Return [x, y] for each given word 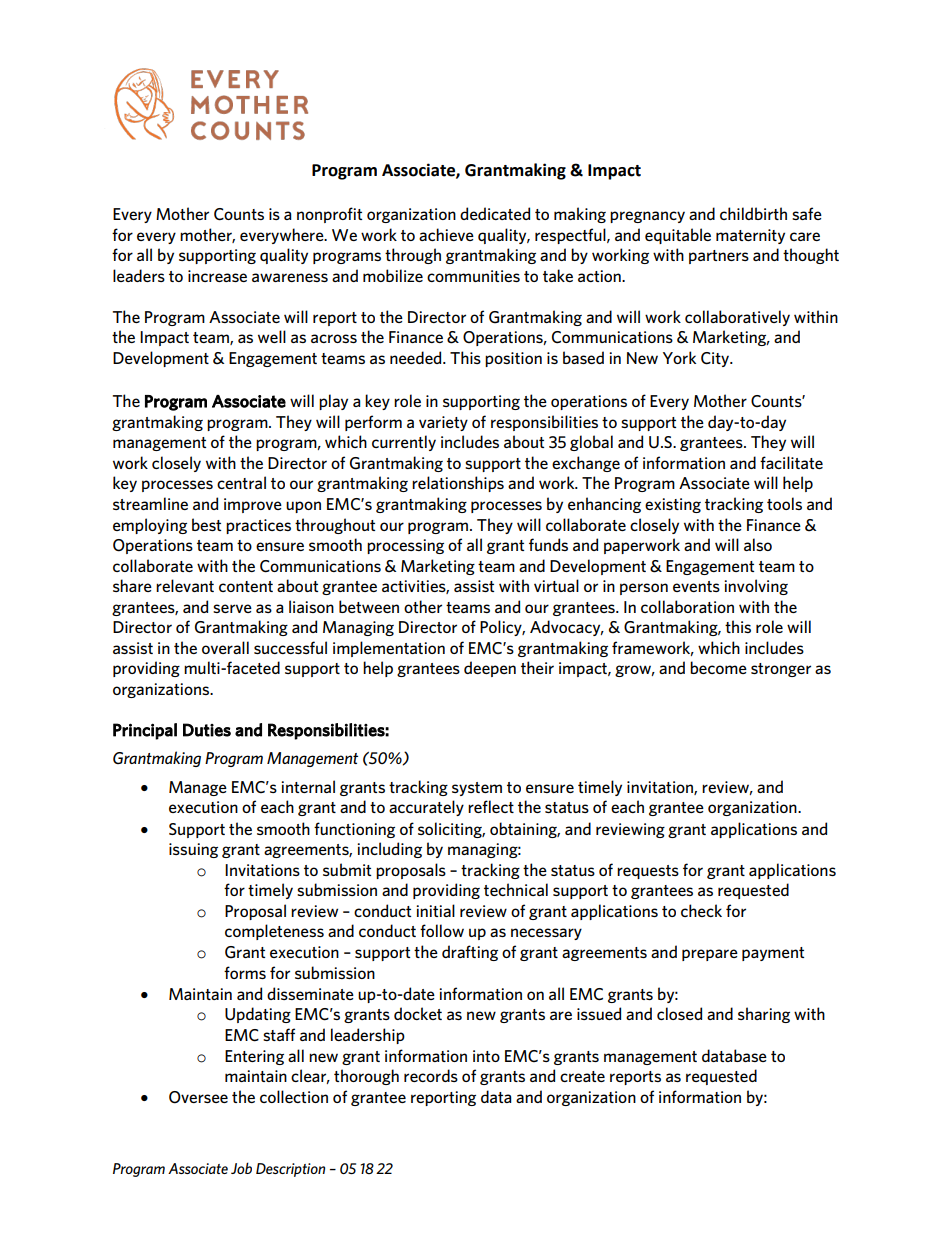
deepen [490, 669]
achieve [446, 234]
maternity [750, 236]
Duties [207, 730]
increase [217, 276]
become [718, 667]
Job [241, 1168]
